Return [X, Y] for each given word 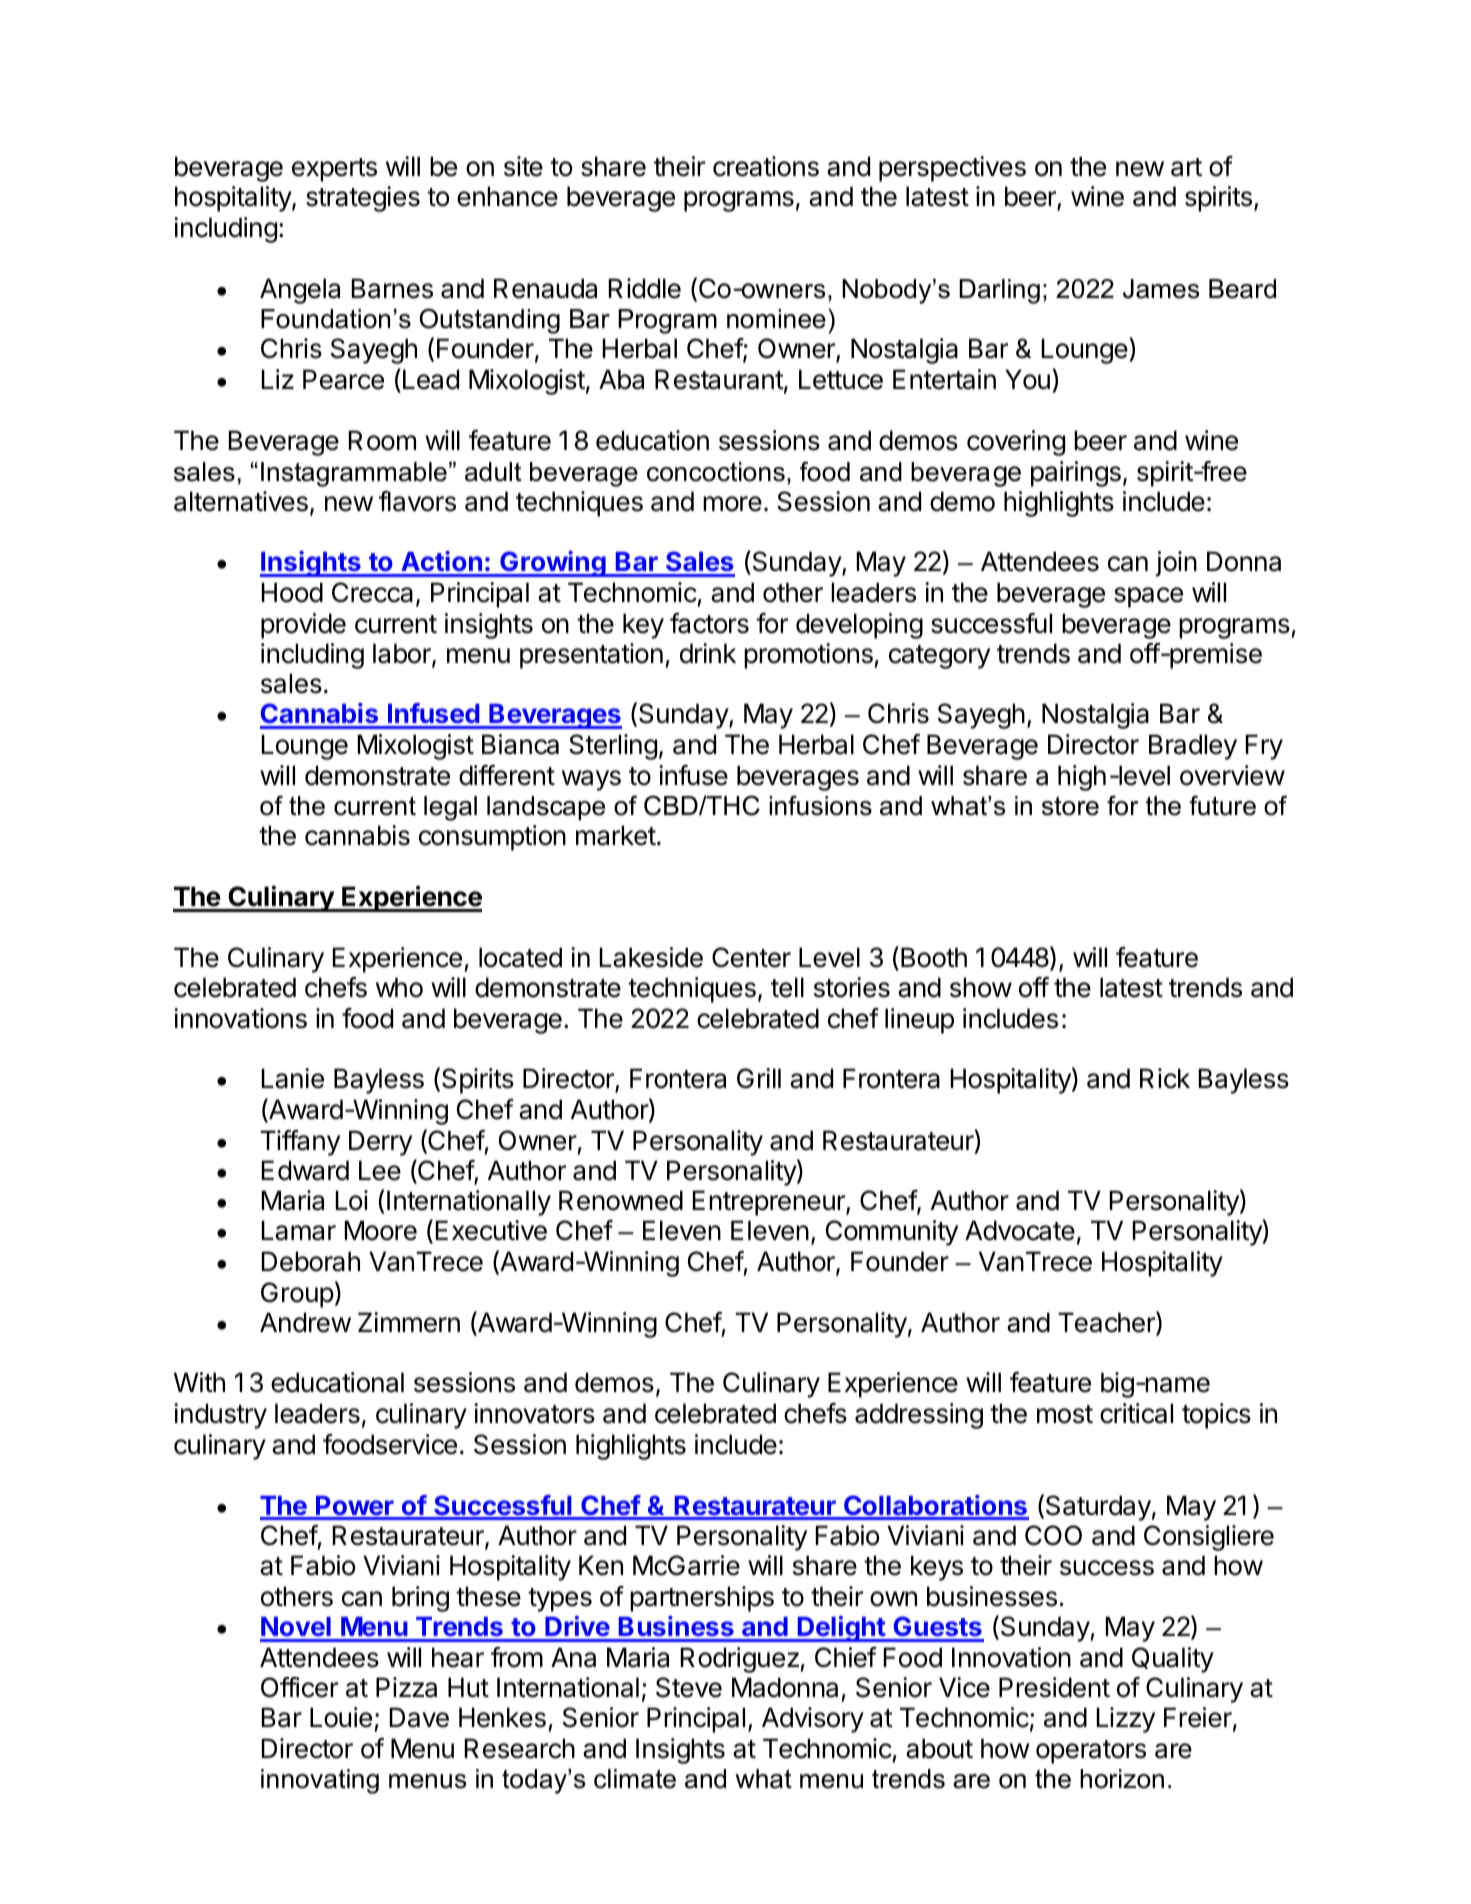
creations [766, 166]
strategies [363, 199]
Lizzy [1126, 1720]
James [1161, 289]
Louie [341, 1717]
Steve [689, 1687]
